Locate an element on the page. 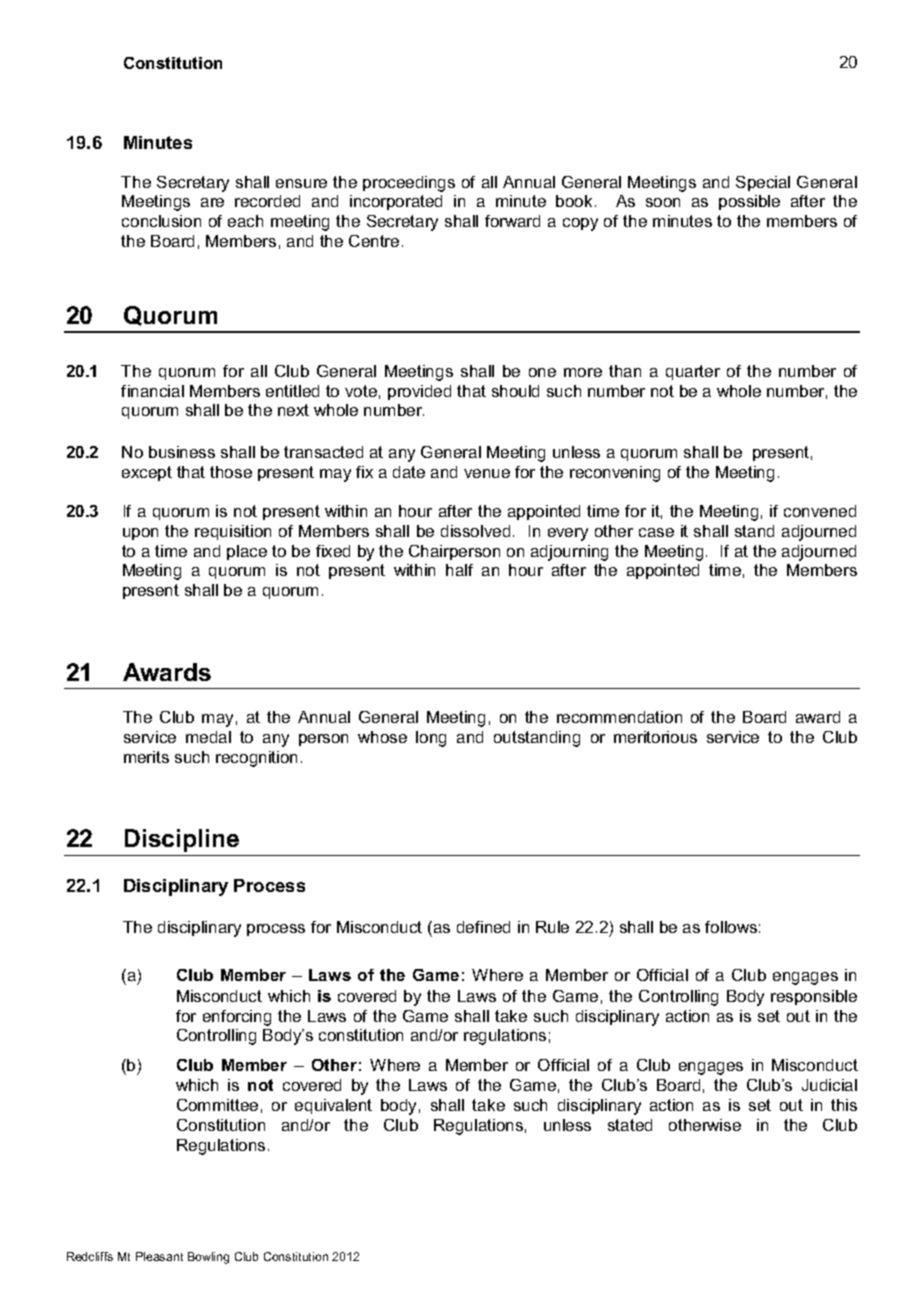  medal is located at coordinates (208, 737).
